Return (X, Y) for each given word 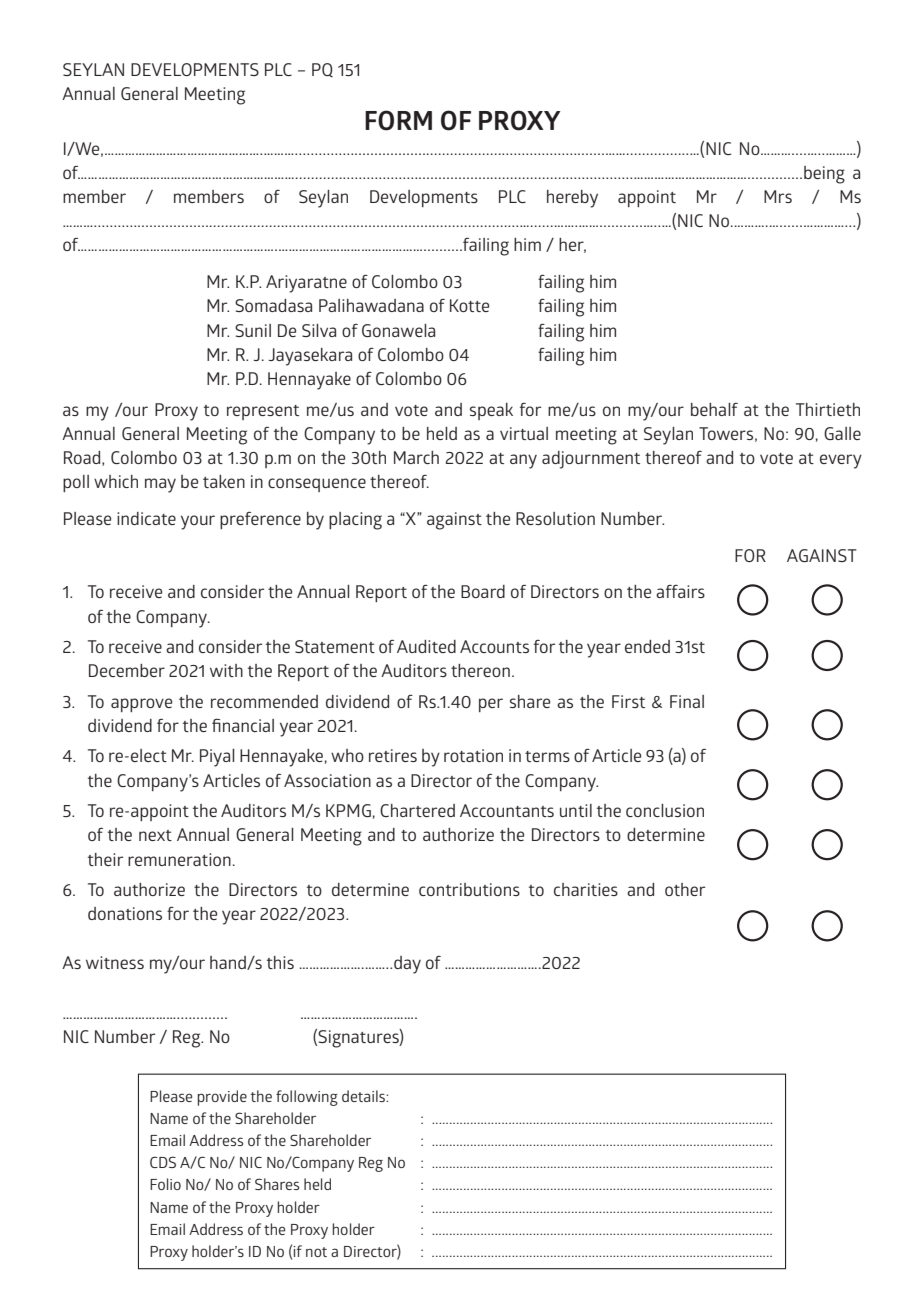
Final (687, 701)
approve (141, 705)
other (685, 889)
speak (491, 411)
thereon (480, 670)
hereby (572, 199)
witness (115, 962)
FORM (398, 120)
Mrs (778, 196)
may (160, 485)
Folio (165, 1184)
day (407, 965)
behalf (714, 409)
